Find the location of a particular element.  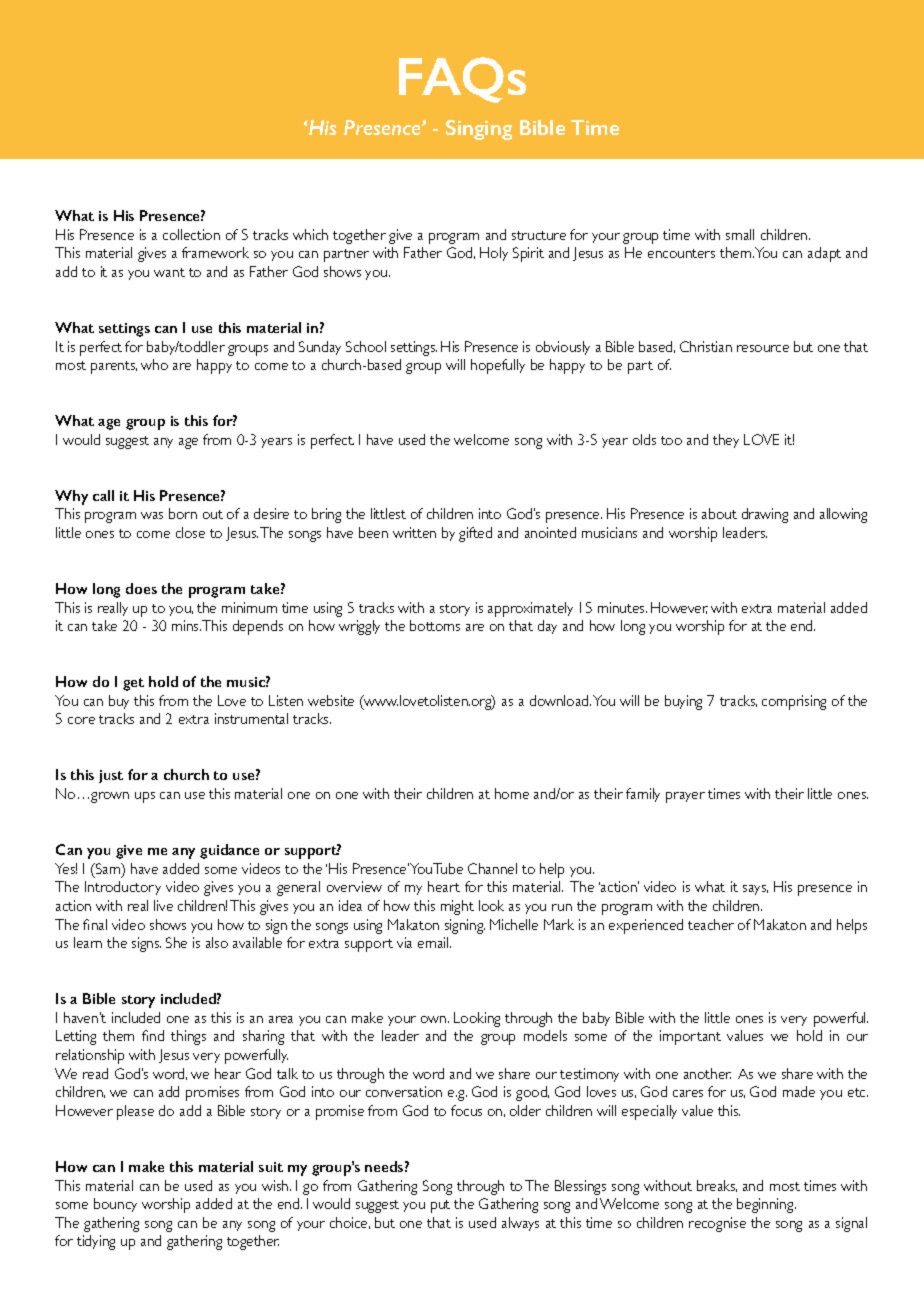

bouncy is located at coordinates (115, 1205).
